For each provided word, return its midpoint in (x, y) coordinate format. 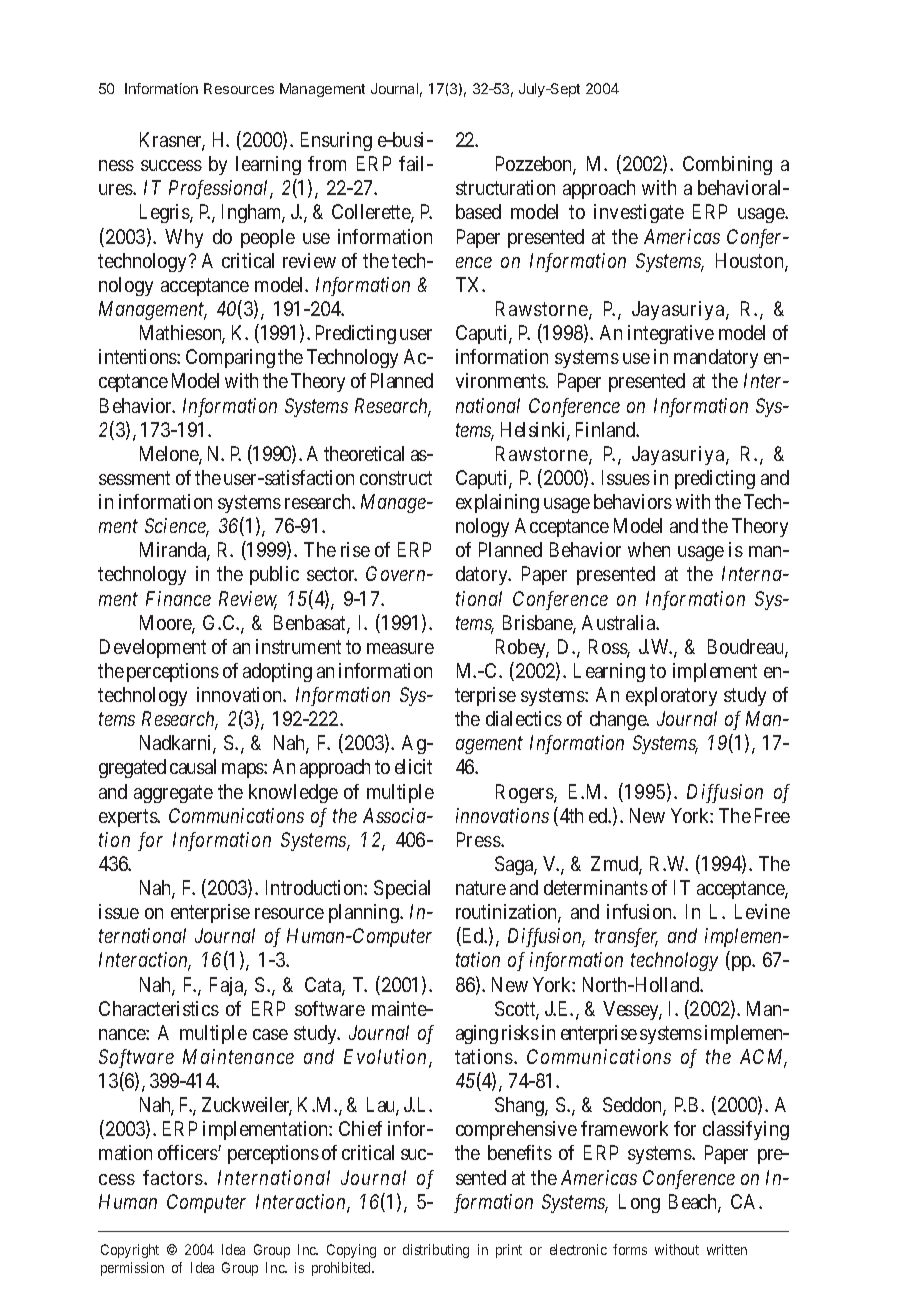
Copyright (130, 1251)
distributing (436, 1251)
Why (184, 238)
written (727, 1249)
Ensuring (336, 141)
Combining (727, 165)
